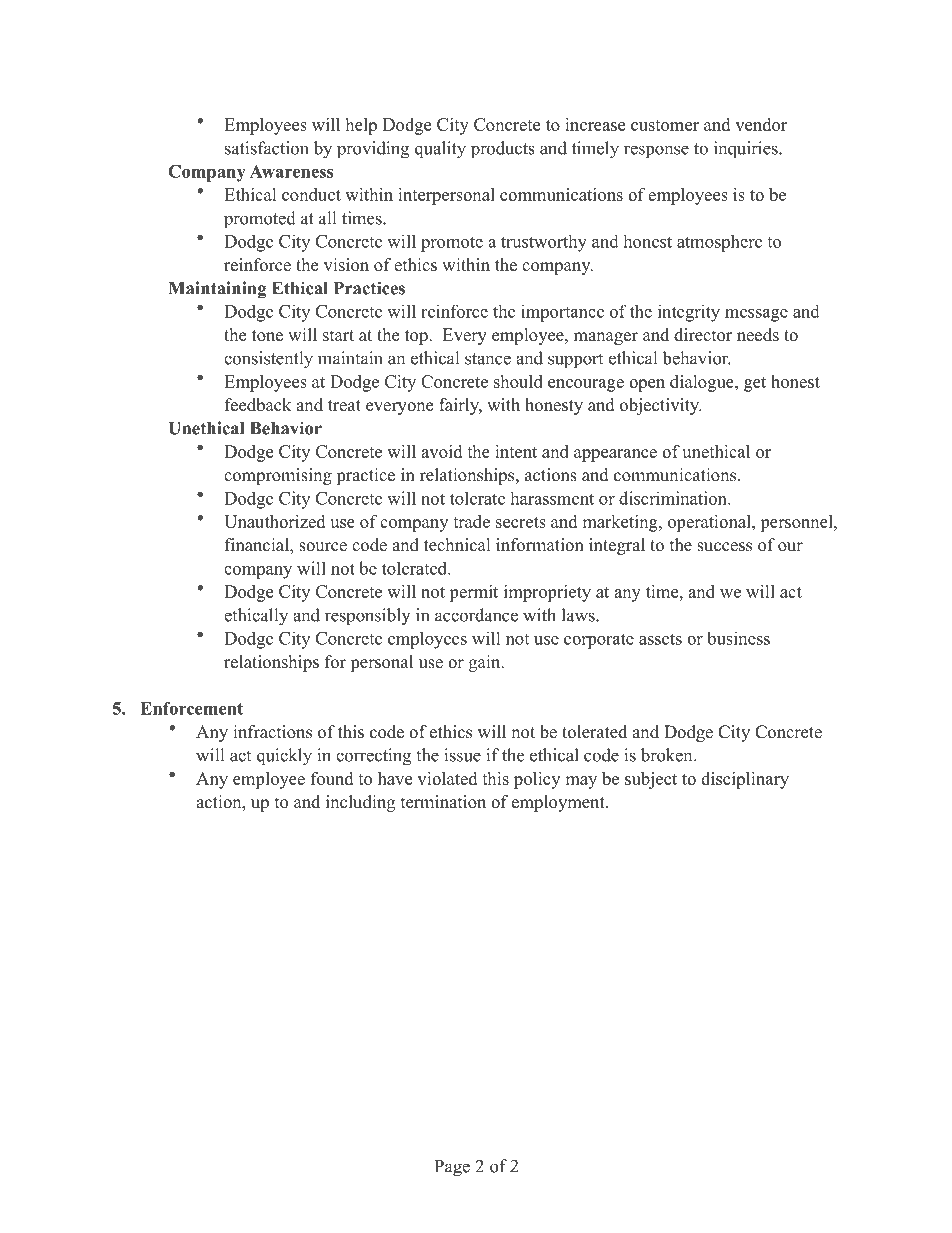 The image size is (952, 1233). Describe the element at coordinates (258, 405) in the screenshot. I see `feedback` at that location.
